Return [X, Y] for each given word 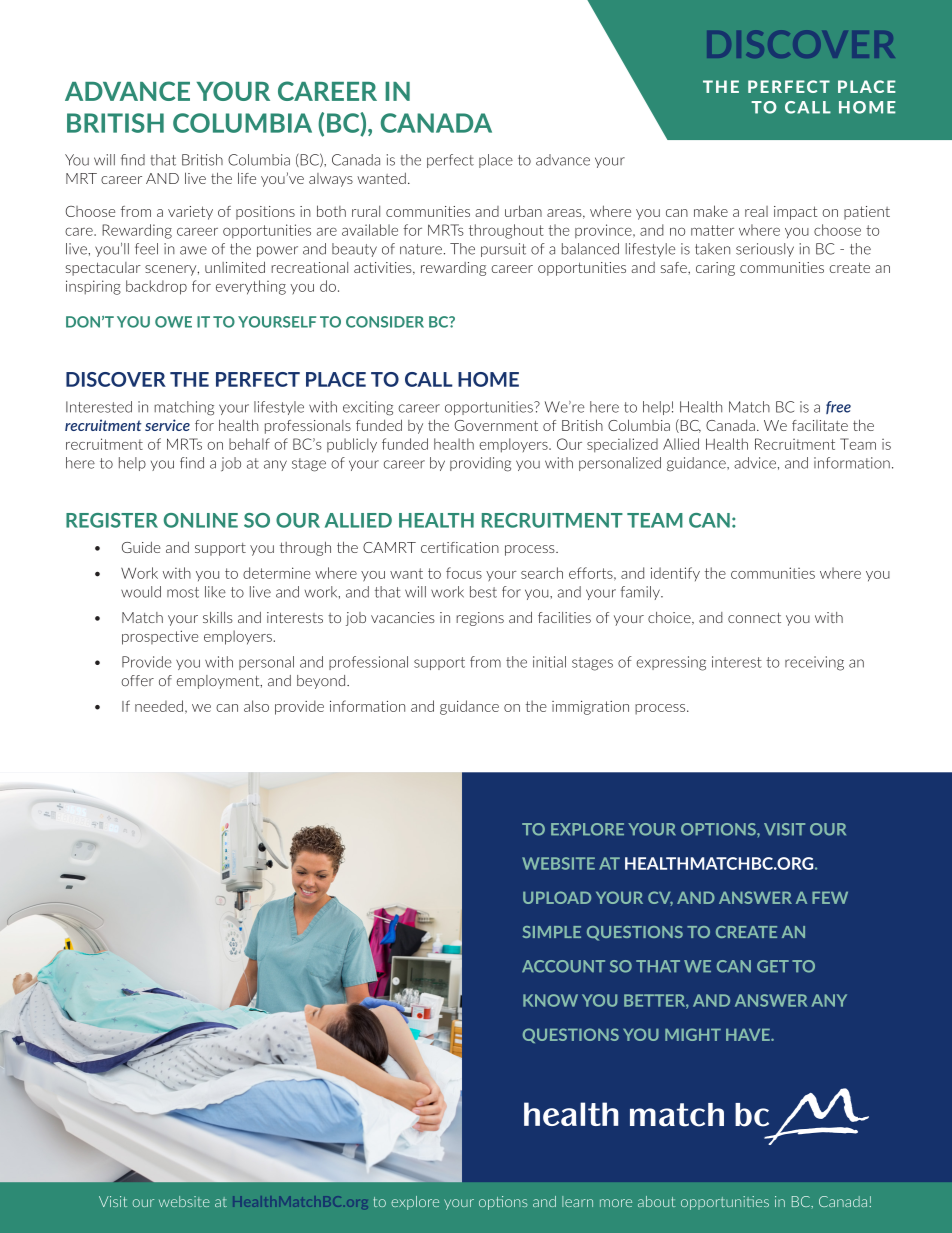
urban [523, 211]
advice [755, 463]
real [756, 211]
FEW [830, 898]
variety [190, 213]
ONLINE [201, 520]
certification [460, 547]
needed [159, 706]
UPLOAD [557, 897]
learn [577, 1201]
